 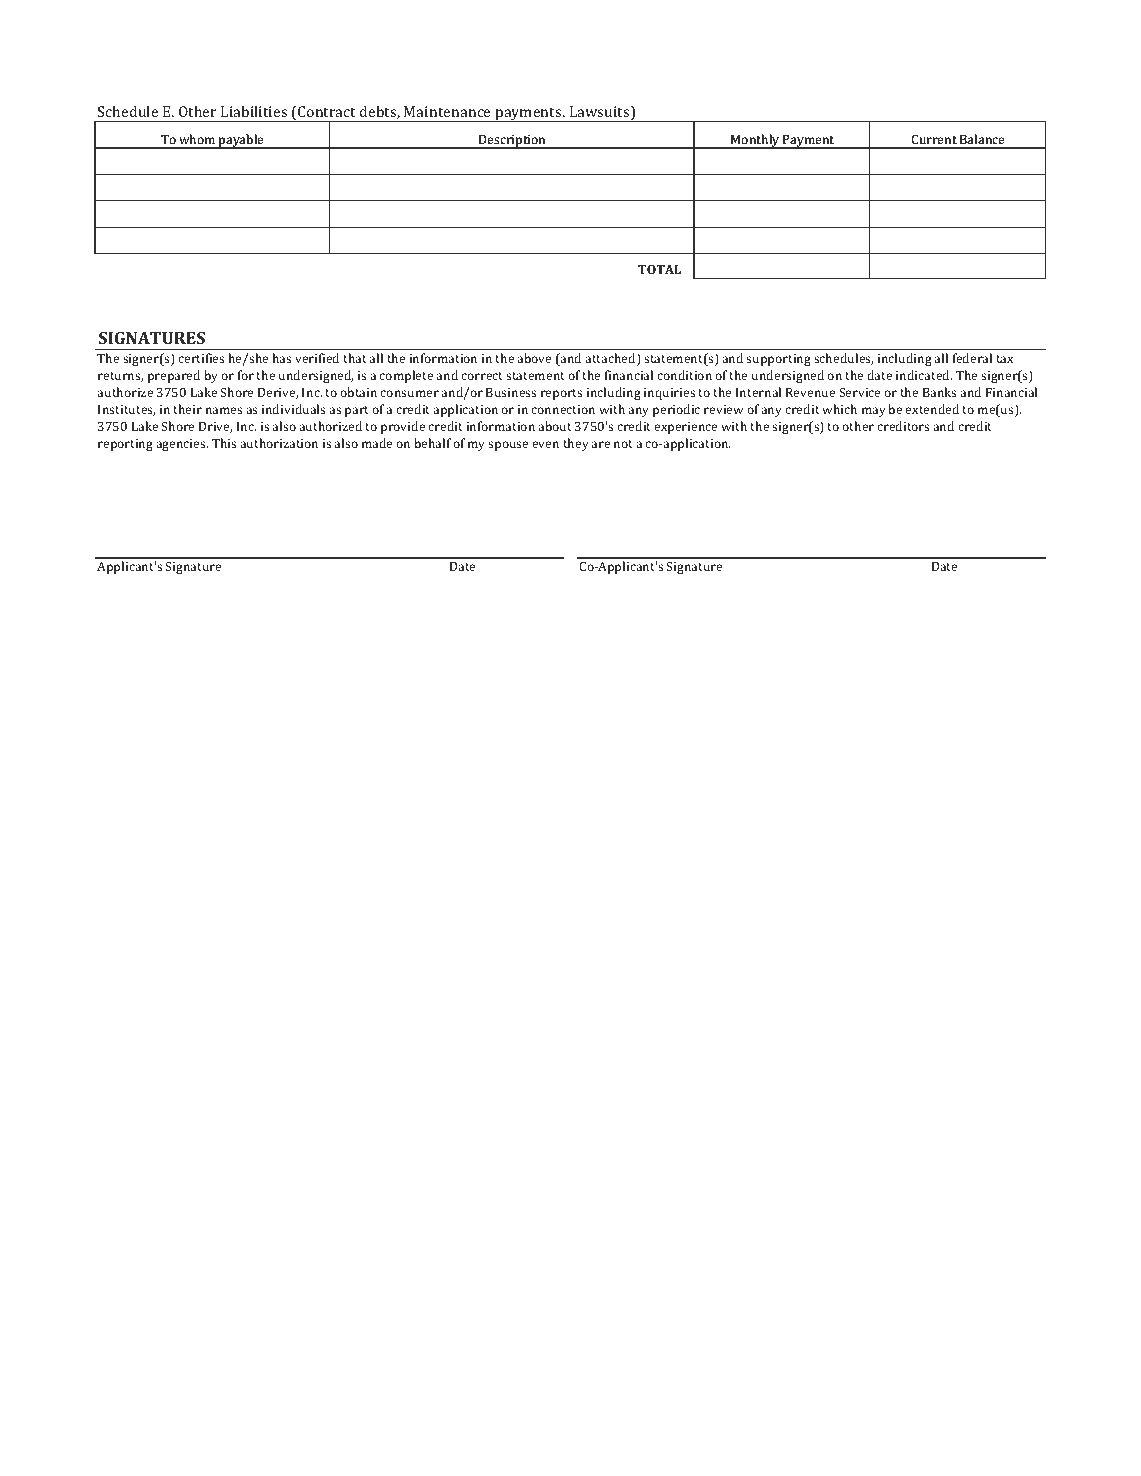 What do you see at coordinates (241, 141) in the screenshot?
I see `payable` at bounding box center [241, 141].
